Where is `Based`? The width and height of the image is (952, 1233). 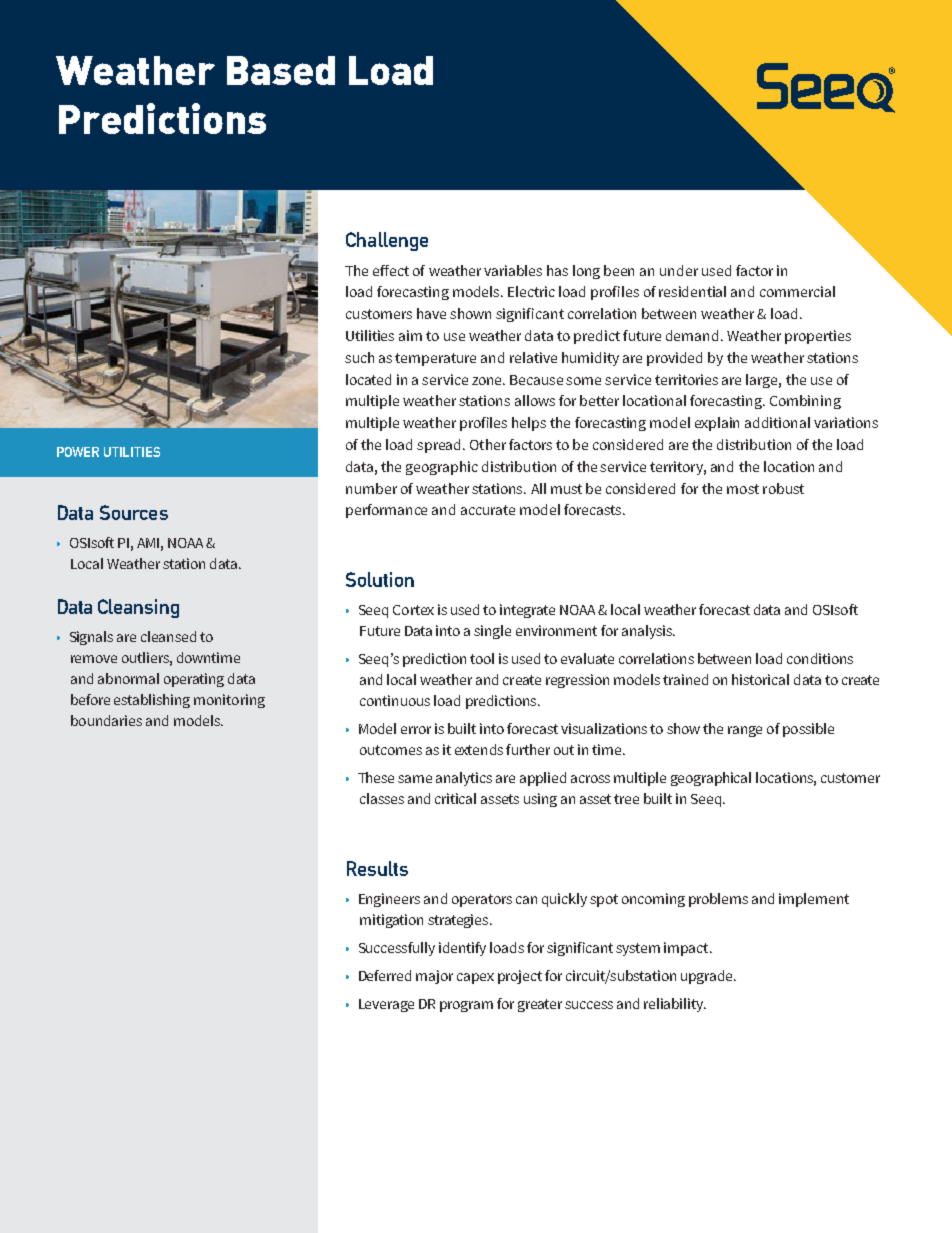
Based is located at coordinates (281, 70).
